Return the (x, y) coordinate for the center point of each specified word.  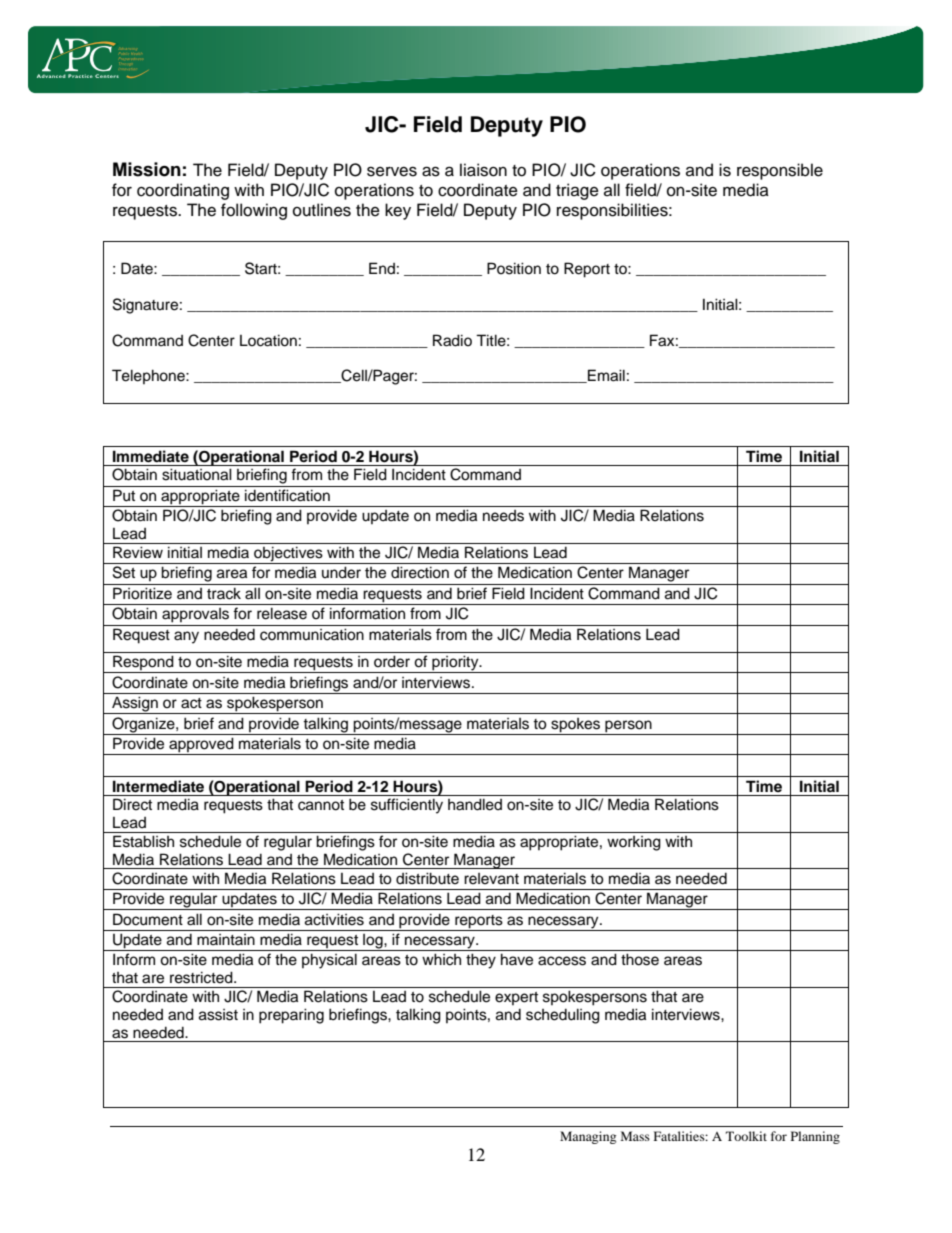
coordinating (183, 191)
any (186, 637)
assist (218, 1015)
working (634, 843)
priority (455, 664)
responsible (780, 171)
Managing (588, 1137)
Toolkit (746, 1136)
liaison (483, 170)
